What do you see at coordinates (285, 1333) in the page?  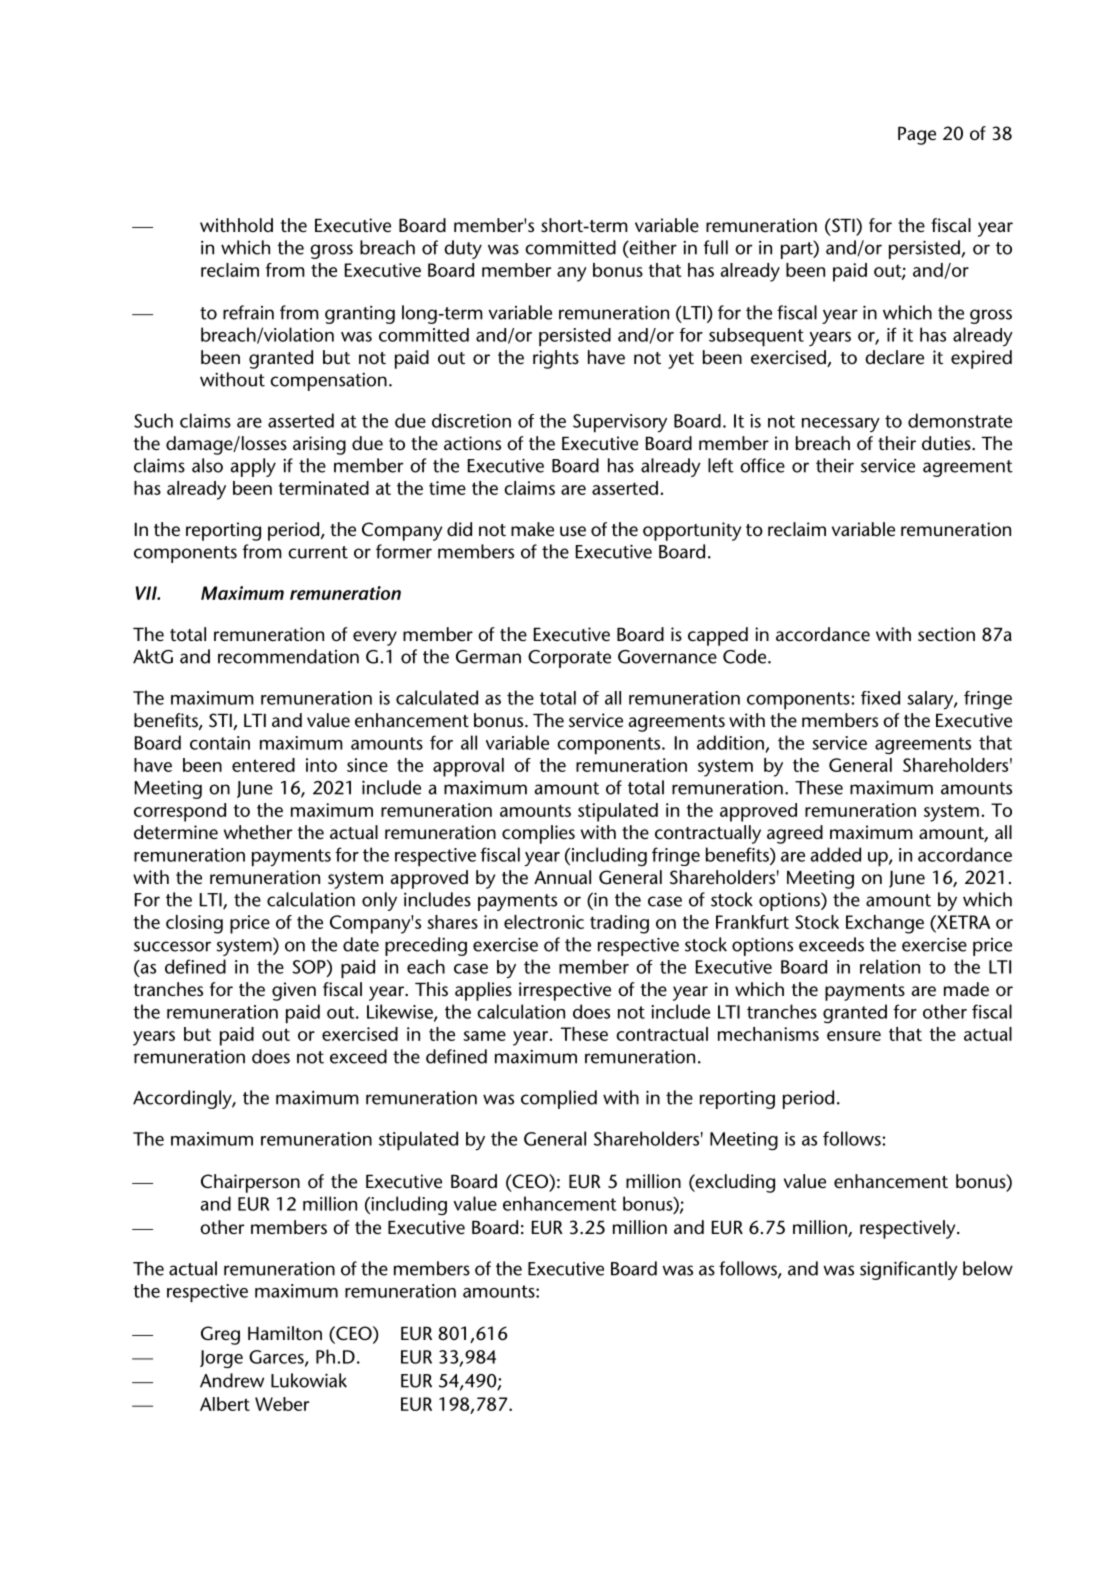 I see `Hamilton` at bounding box center [285, 1333].
